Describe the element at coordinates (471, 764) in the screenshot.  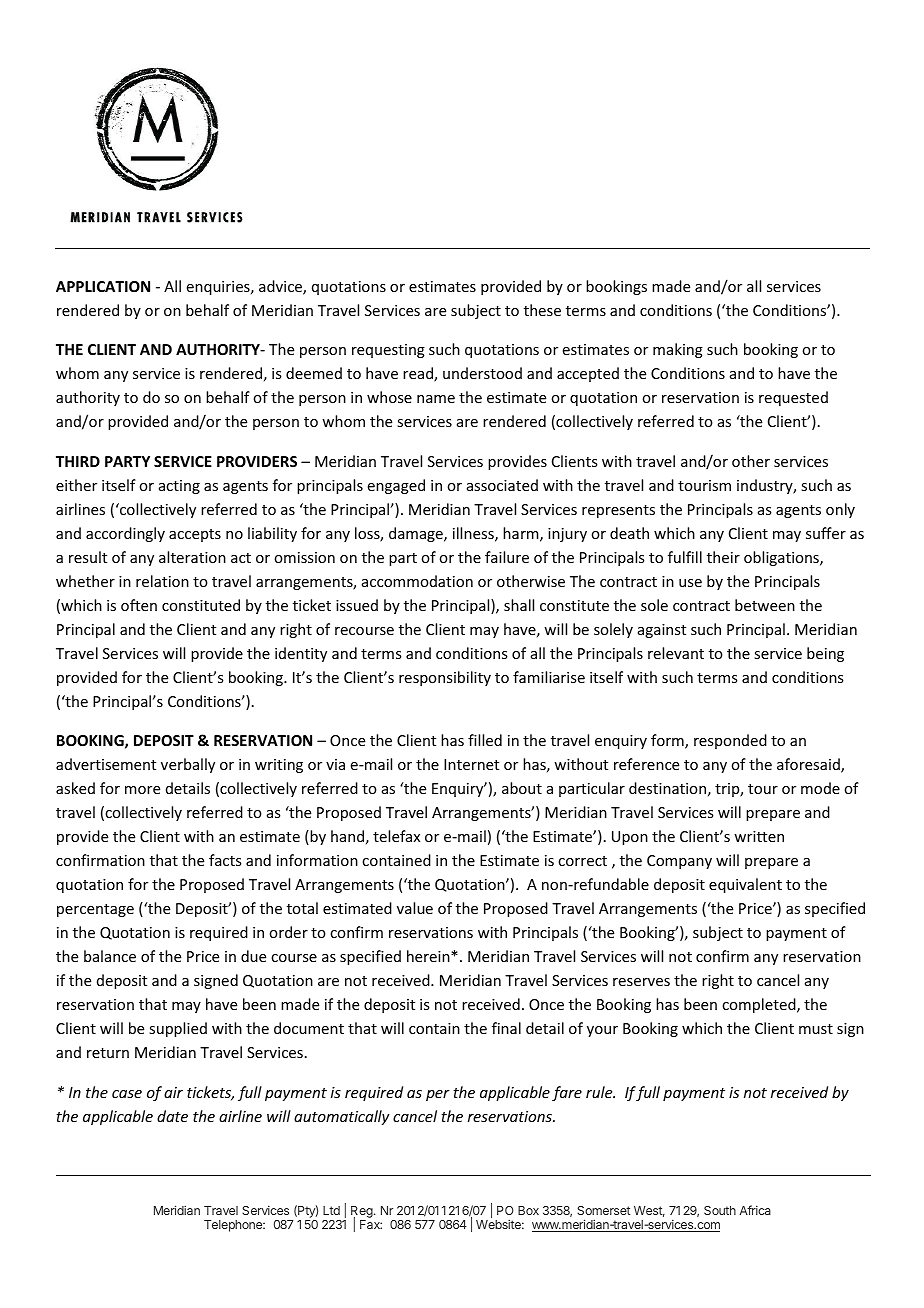
I see `Internet` at that location.
